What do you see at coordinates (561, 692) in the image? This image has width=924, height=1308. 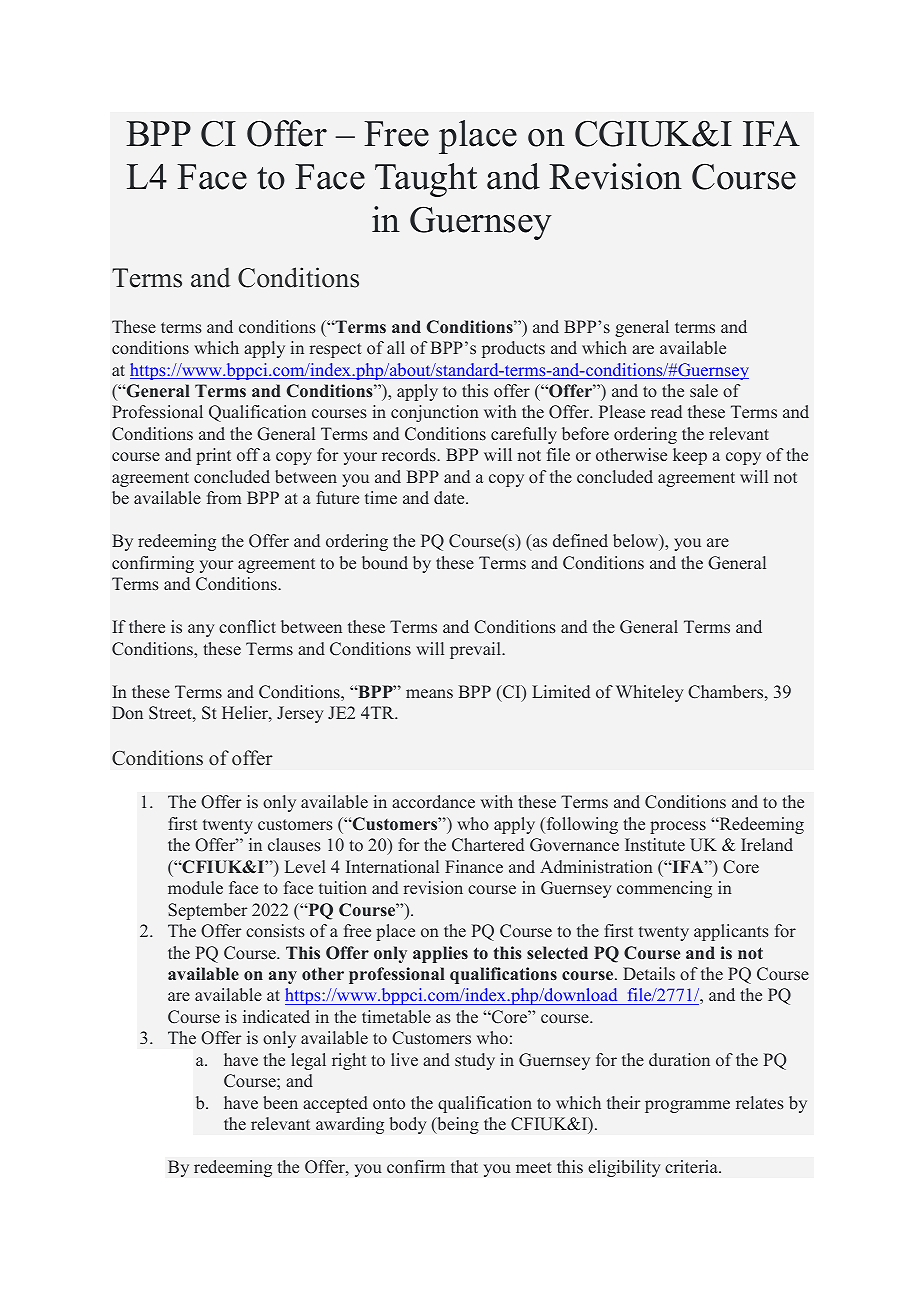 I see `Limited` at bounding box center [561, 692].
